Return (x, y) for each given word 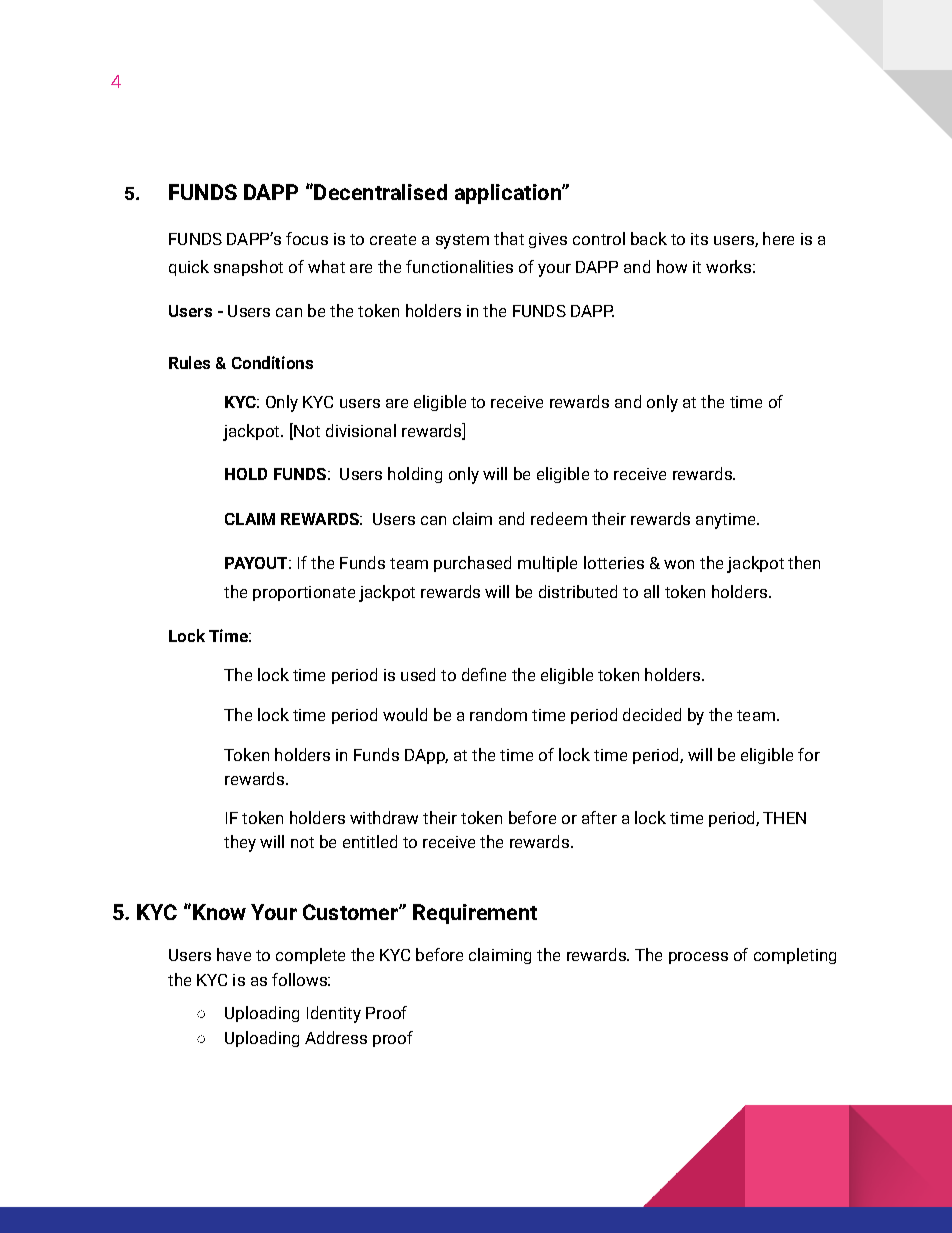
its (699, 239)
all (651, 591)
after (599, 817)
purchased (472, 564)
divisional (361, 430)
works (728, 266)
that (509, 238)
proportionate (304, 593)
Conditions (272, 362)
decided (652, 714)
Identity (334, 1014)
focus (307, 238)
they (240, 843)
